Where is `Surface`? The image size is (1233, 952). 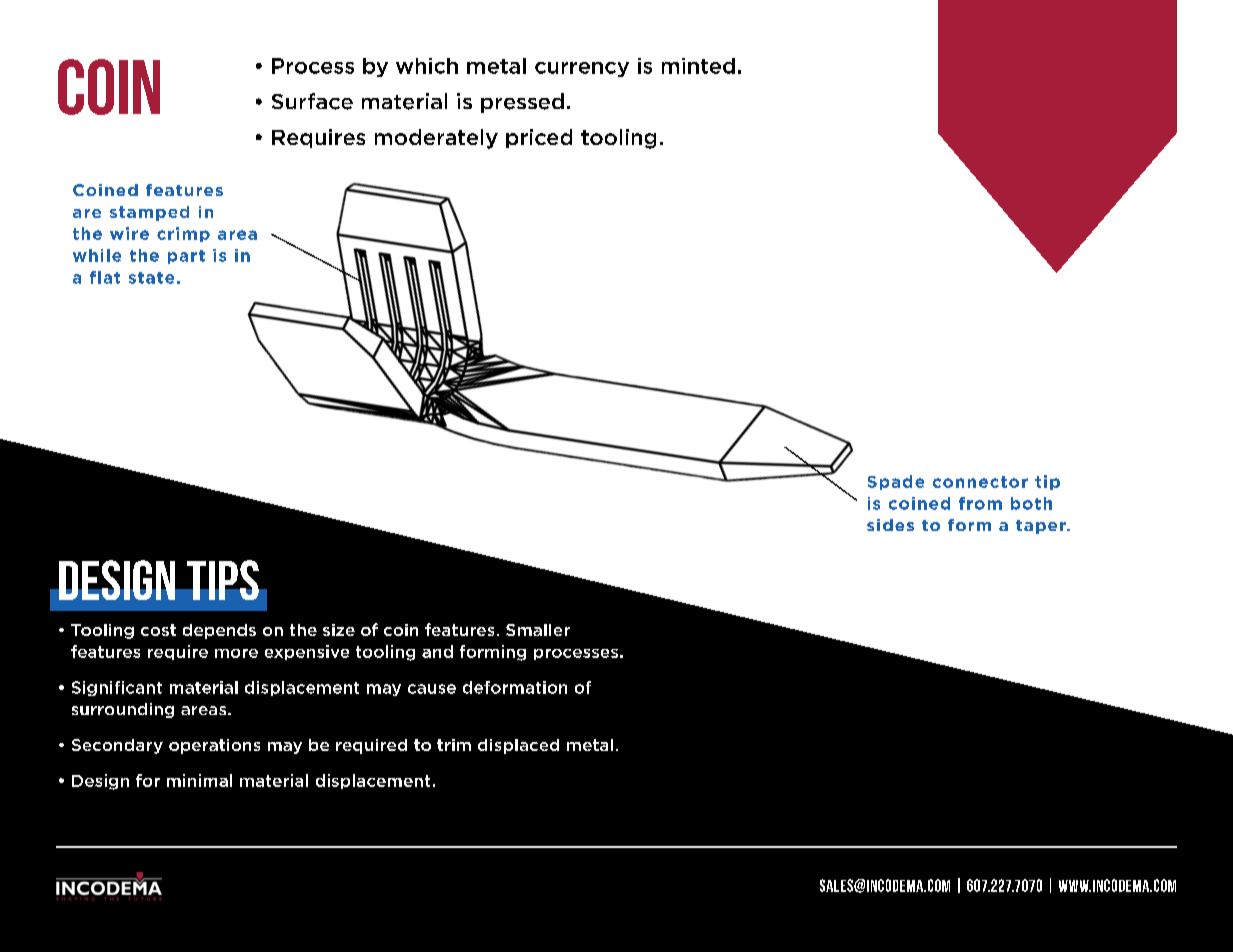 Surface is located at coordinates (312, 101).
